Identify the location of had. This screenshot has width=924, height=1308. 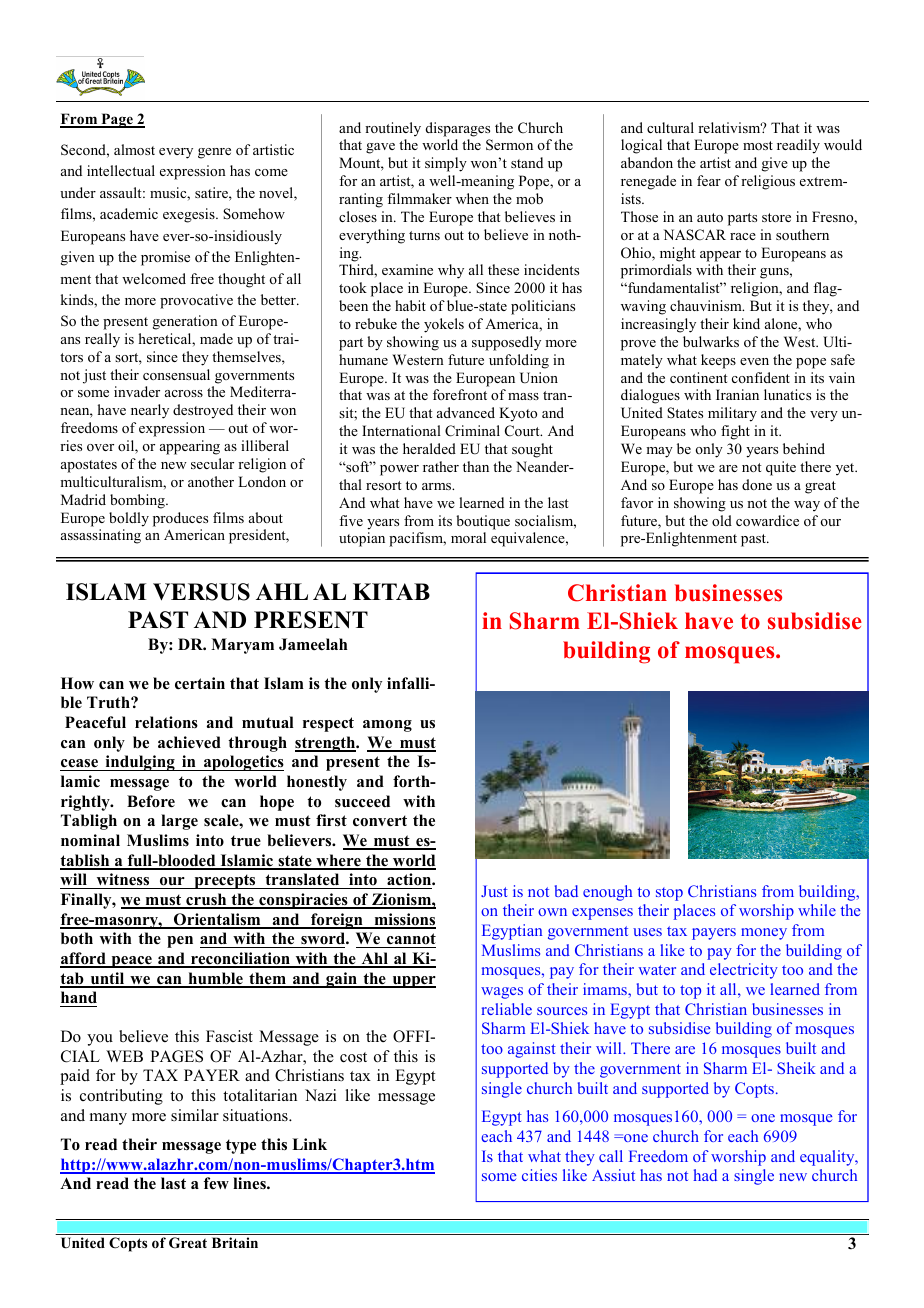
(705, 1175).
